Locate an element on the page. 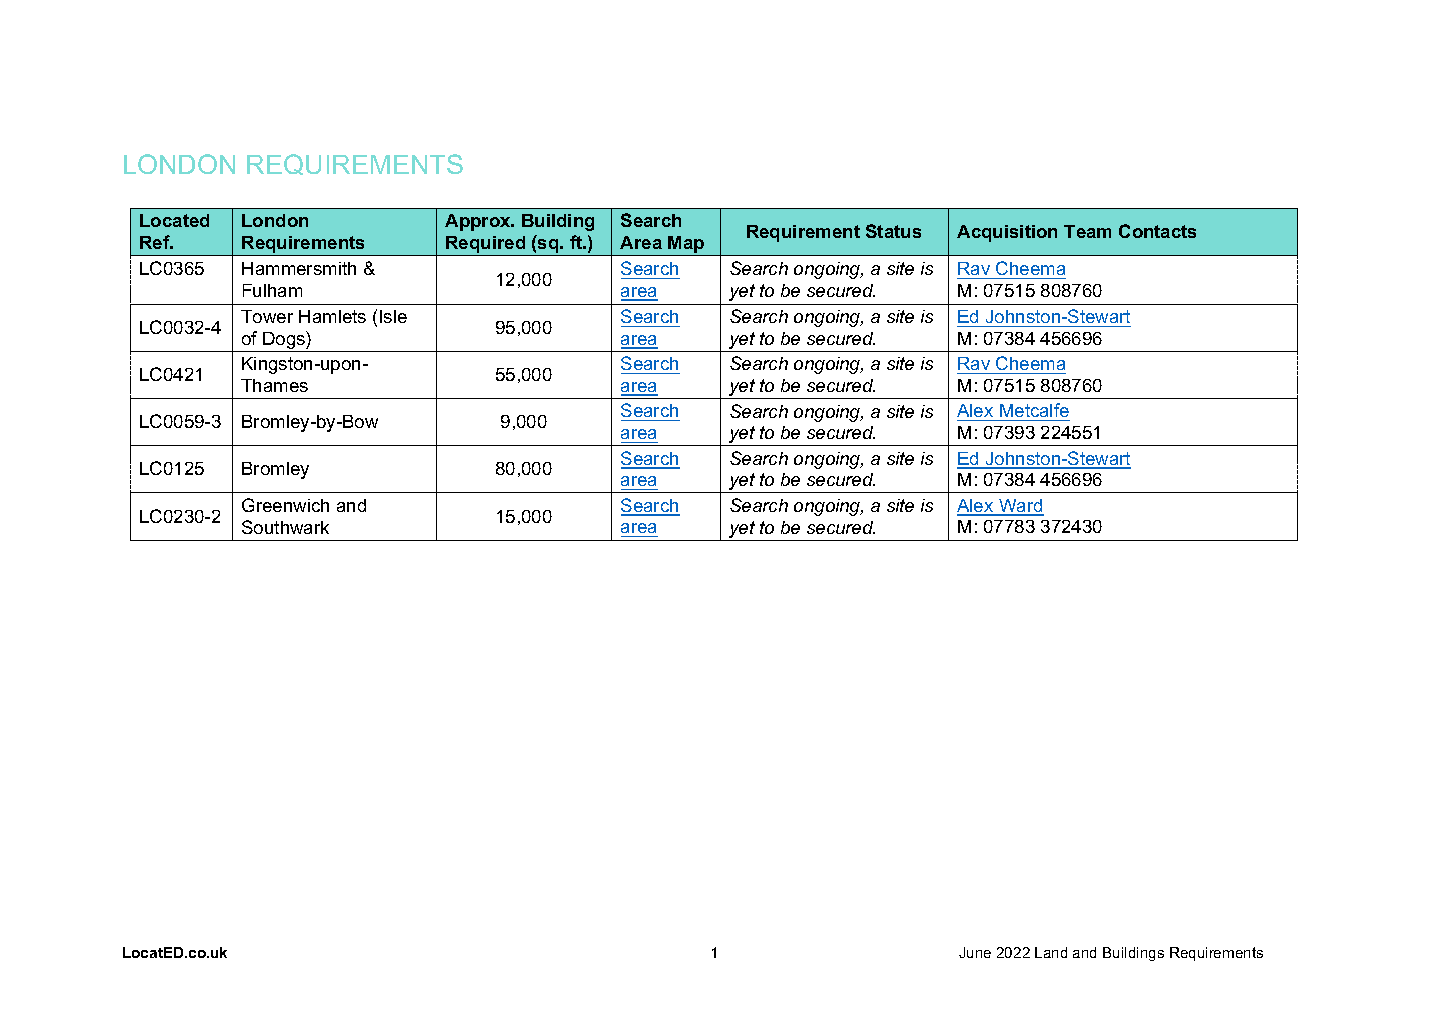 The height and width of the image is (1010, 1429). Southwark is located at coordinates (285, 527).
